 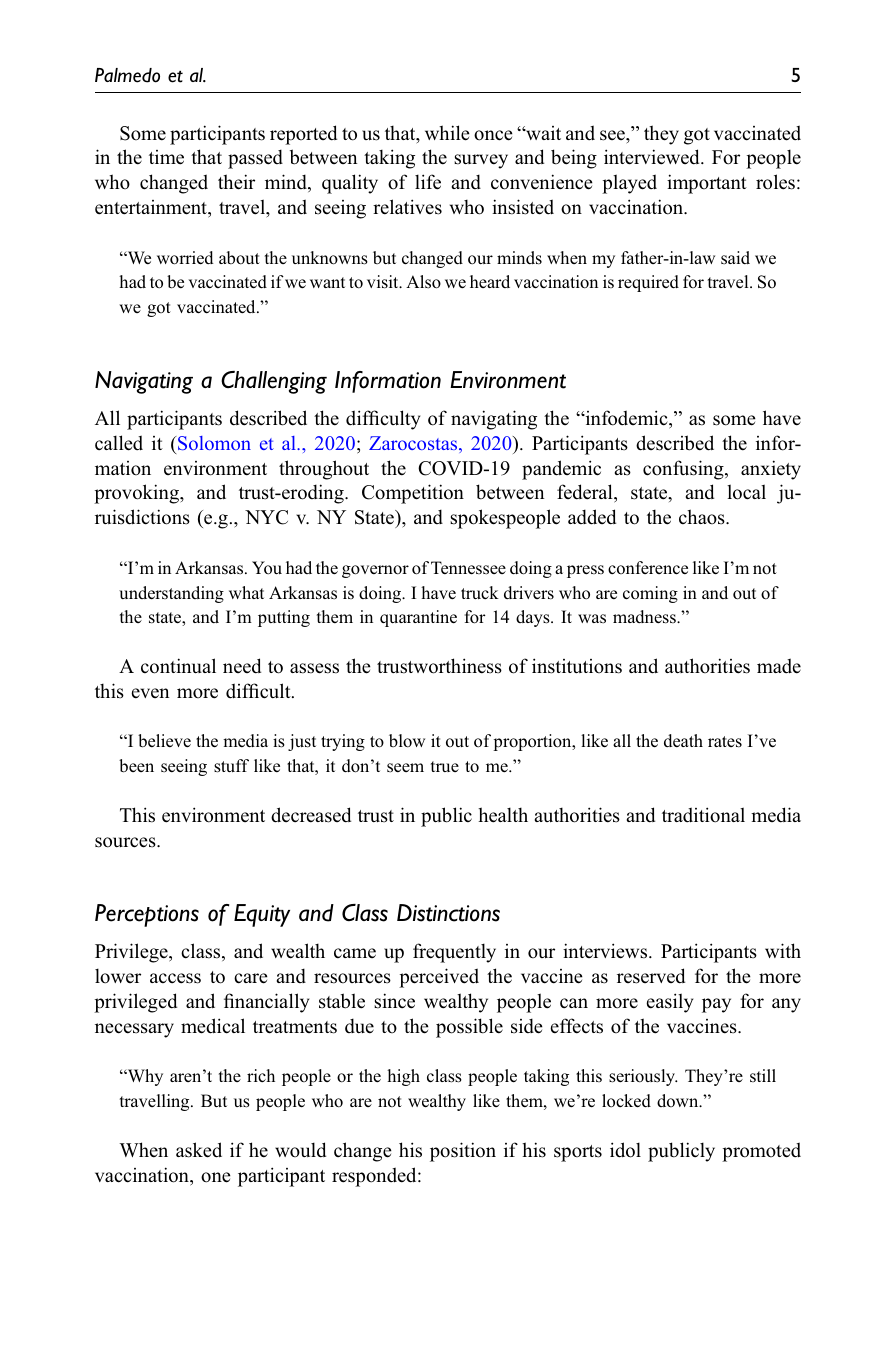 I want to click on stuff, so click(x=231, y=766).
